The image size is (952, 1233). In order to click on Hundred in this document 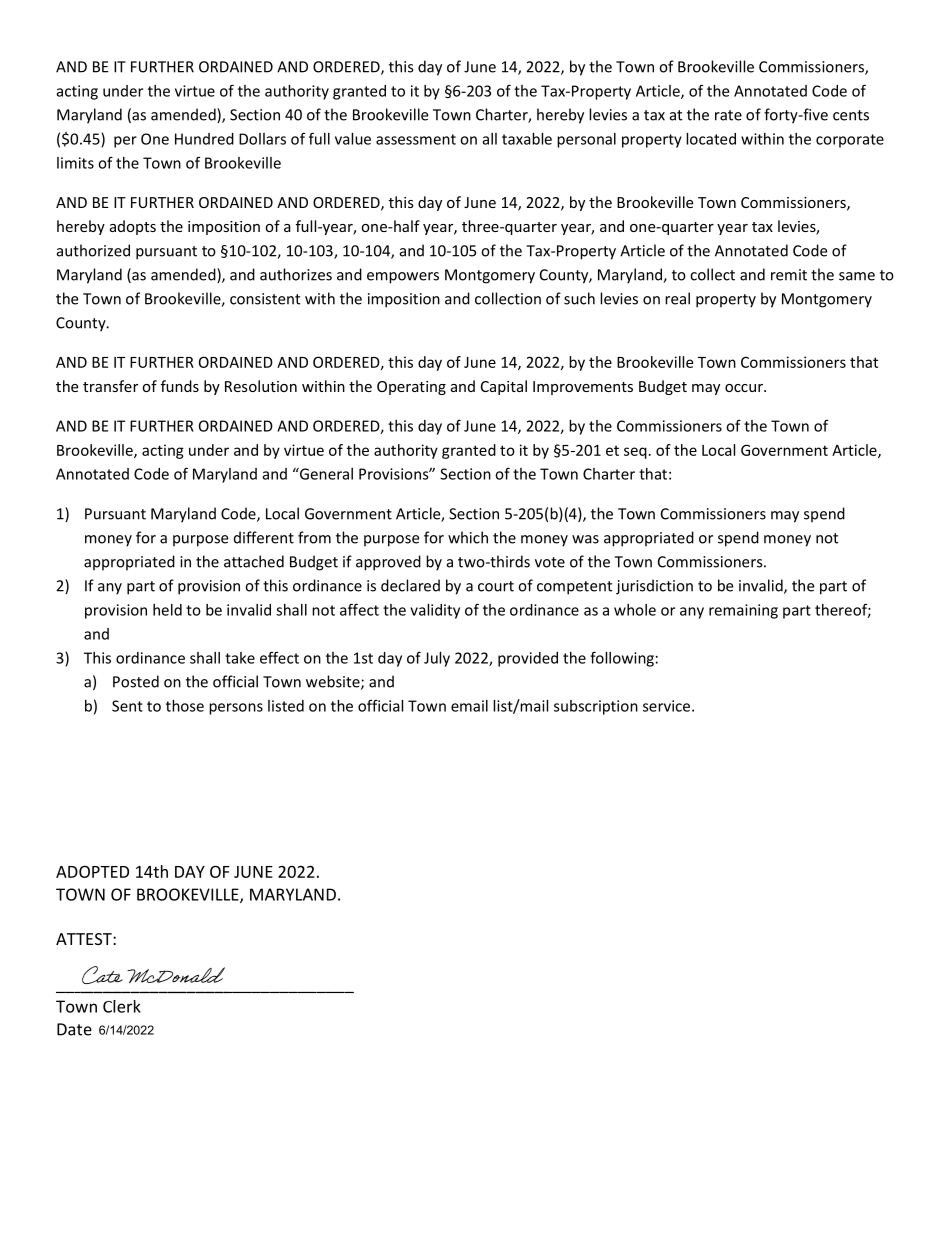, I will do `click(204, 139)`.
